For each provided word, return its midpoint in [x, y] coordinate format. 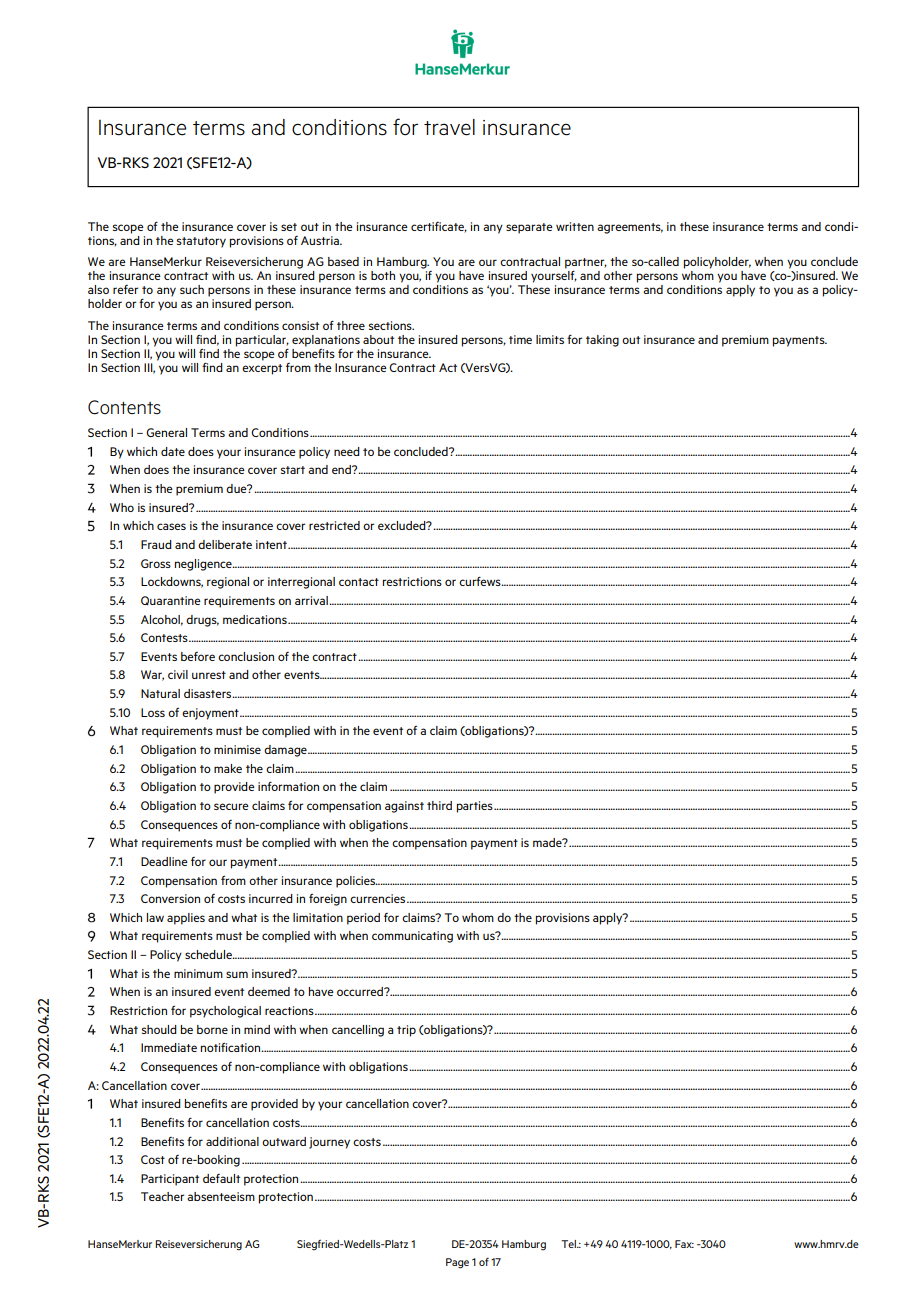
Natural [160, 693]
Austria [321, 240]
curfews [481, 581]
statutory [201, 242]
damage [286, 751]
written [575, 226]
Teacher [162, 1196]
